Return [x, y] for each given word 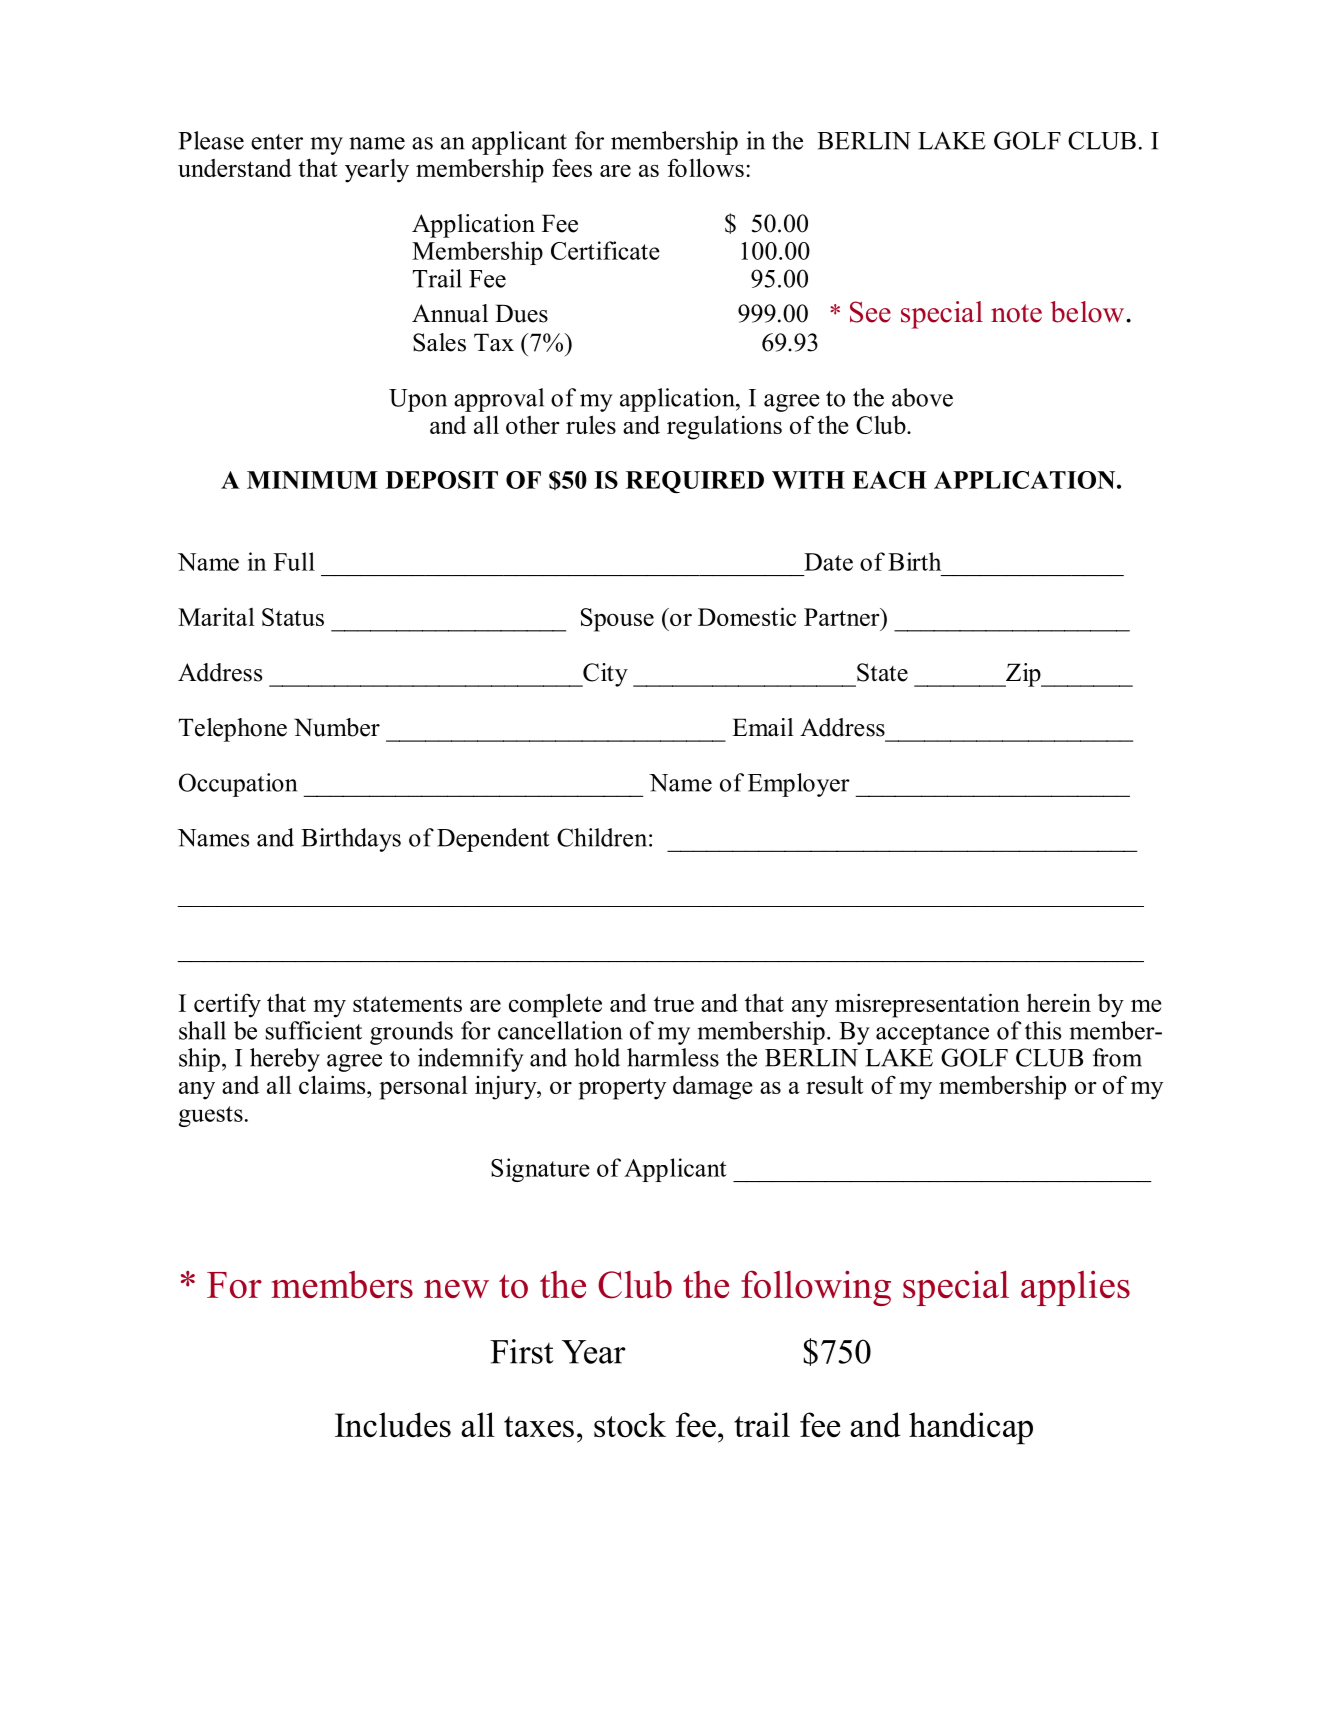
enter [277, 142]
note [1016, 313]
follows [705, 167]
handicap [971, 1428]
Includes [393, 1425]
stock [630, 1424]
